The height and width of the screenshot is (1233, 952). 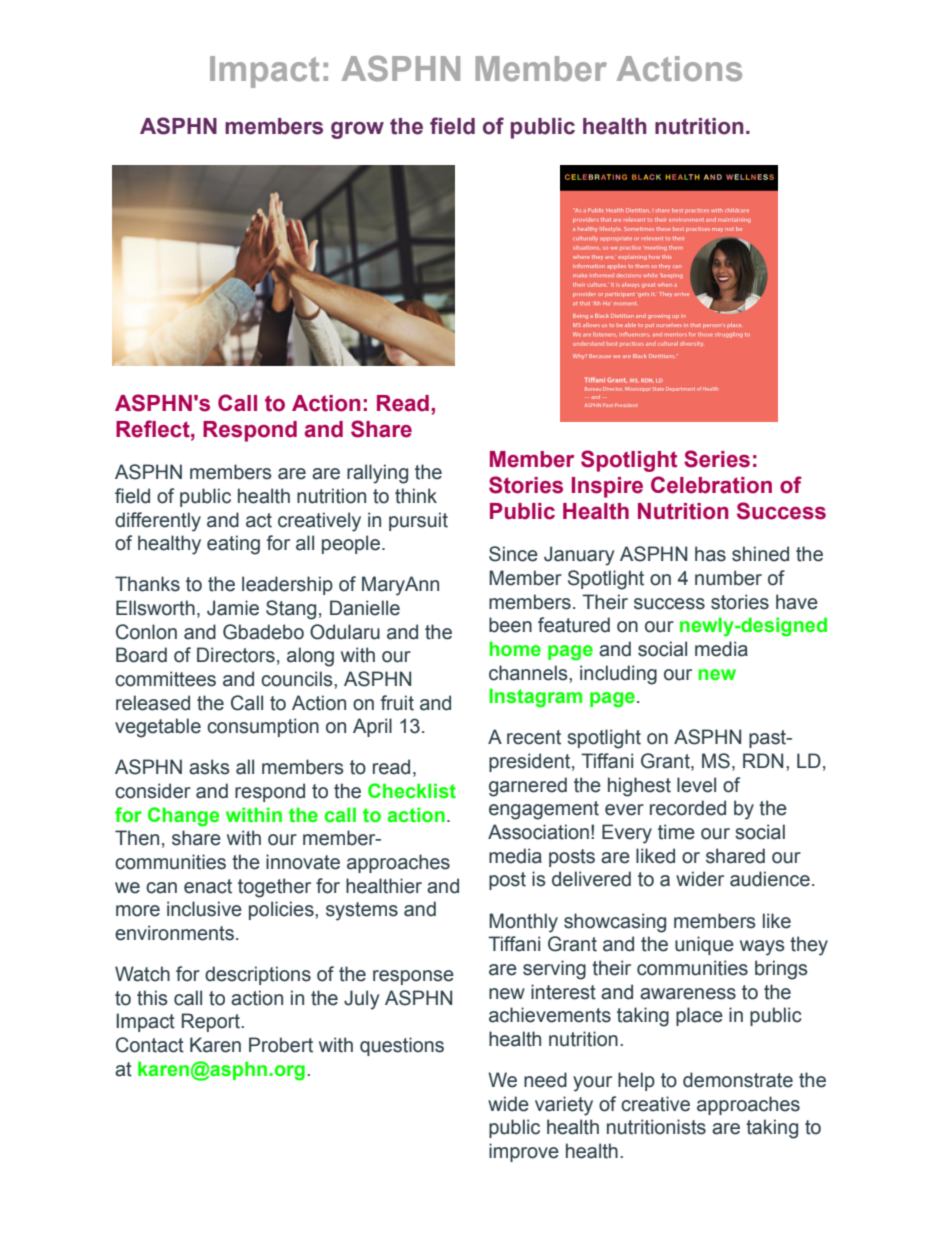 I want to click on audience, so click(x=770, y=879).
